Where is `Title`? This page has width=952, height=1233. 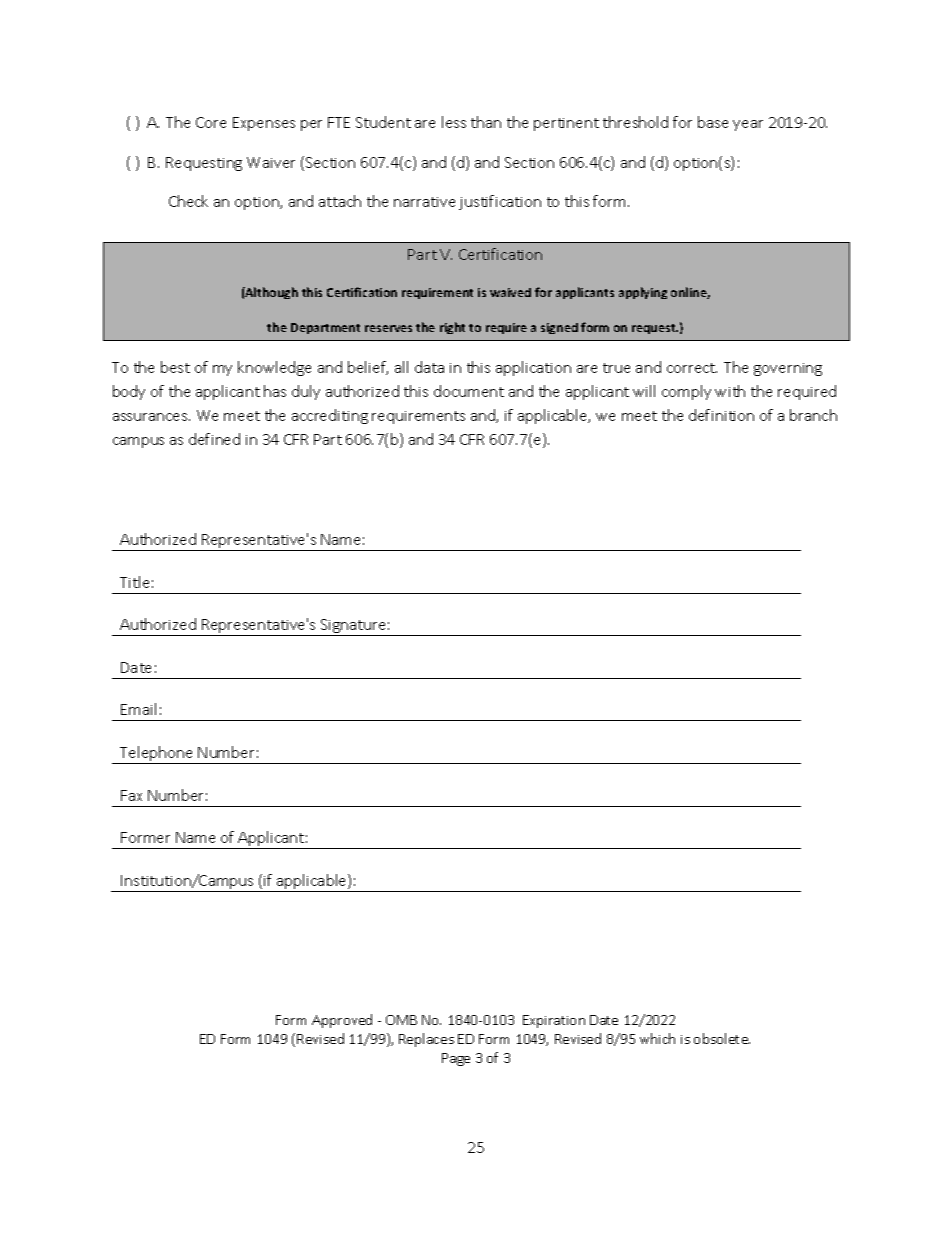
Title is located at coordinates (134, 582).
